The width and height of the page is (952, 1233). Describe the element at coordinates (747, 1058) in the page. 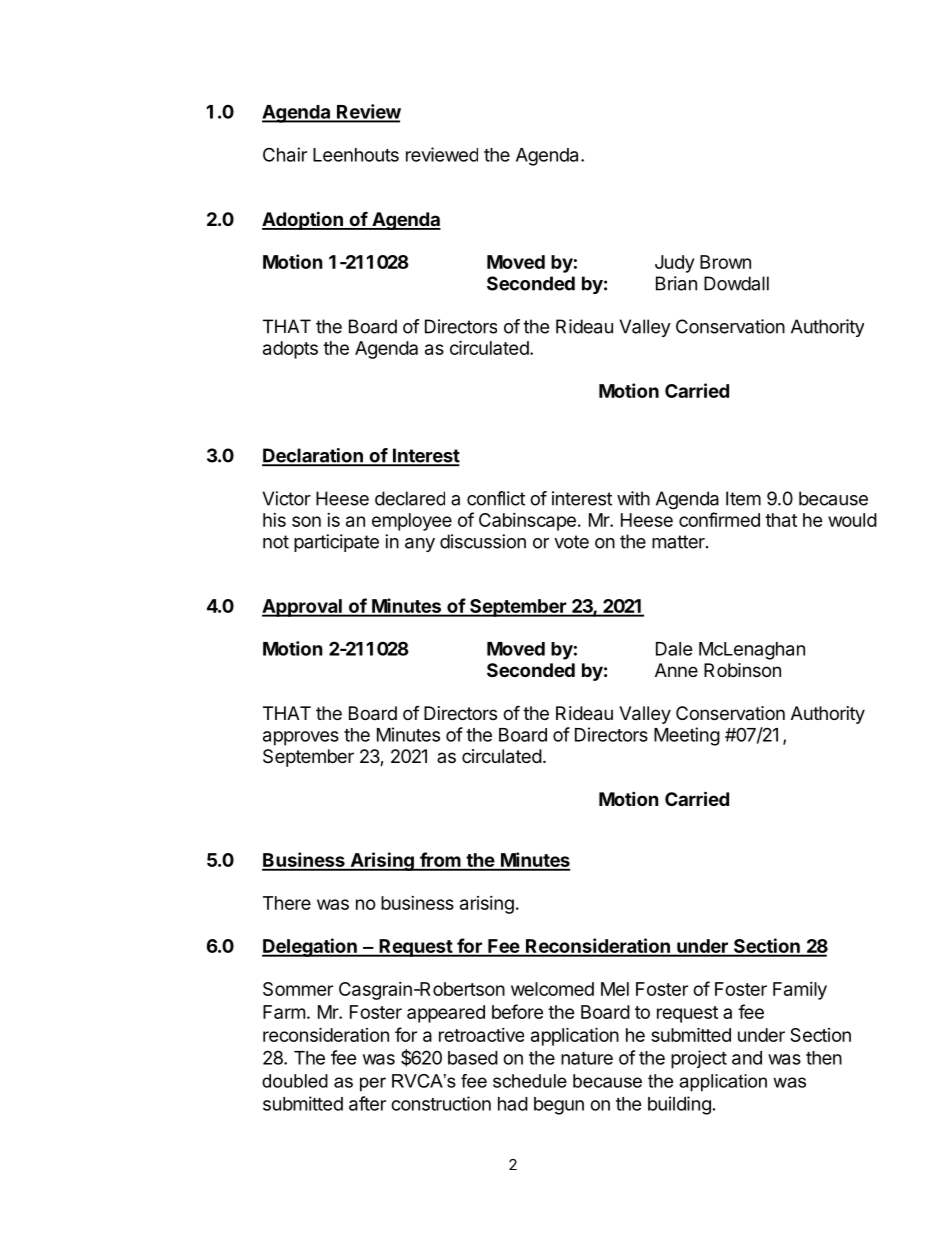

I see `and` at that location.
